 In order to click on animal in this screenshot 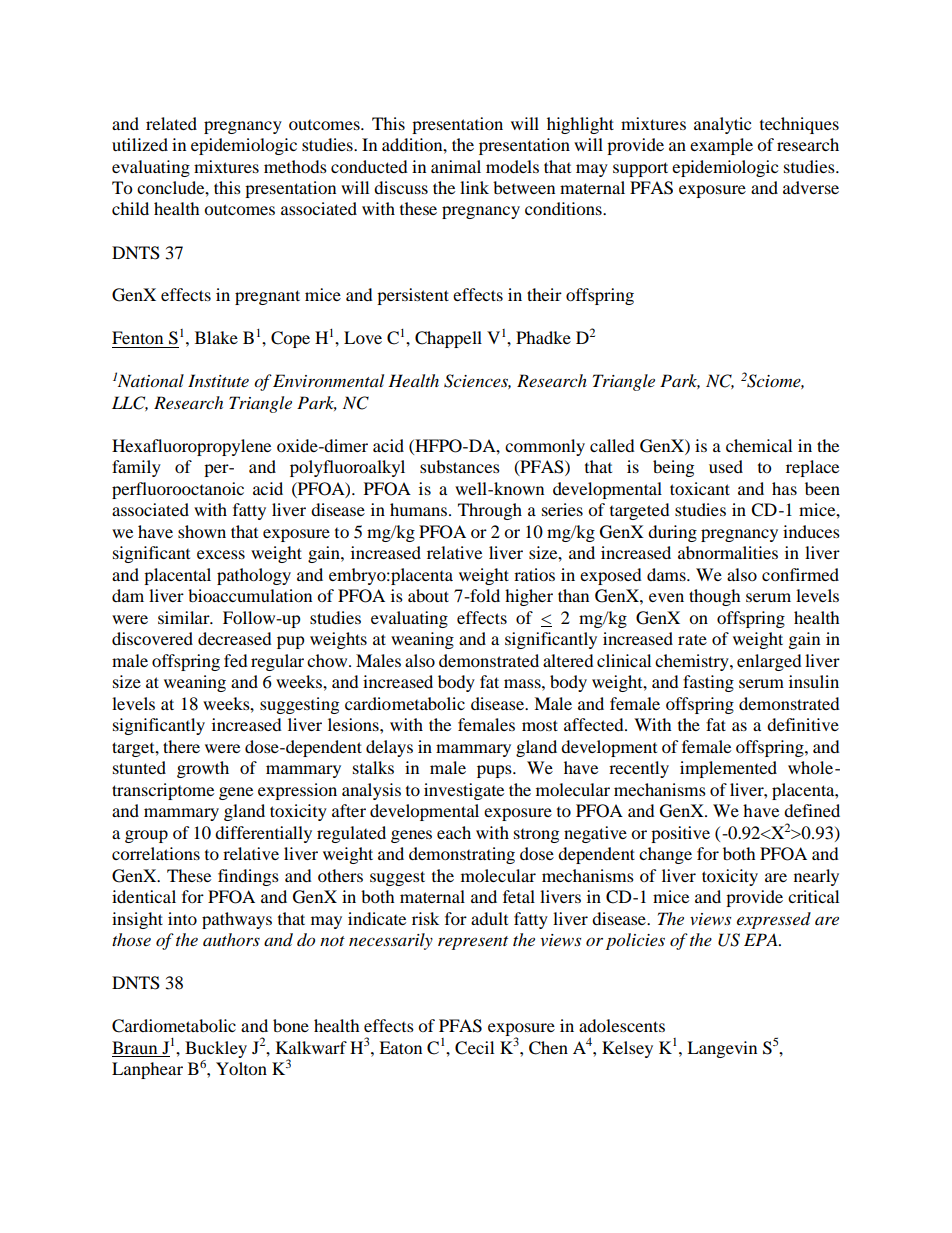, I will do `click(456, 166)`.
